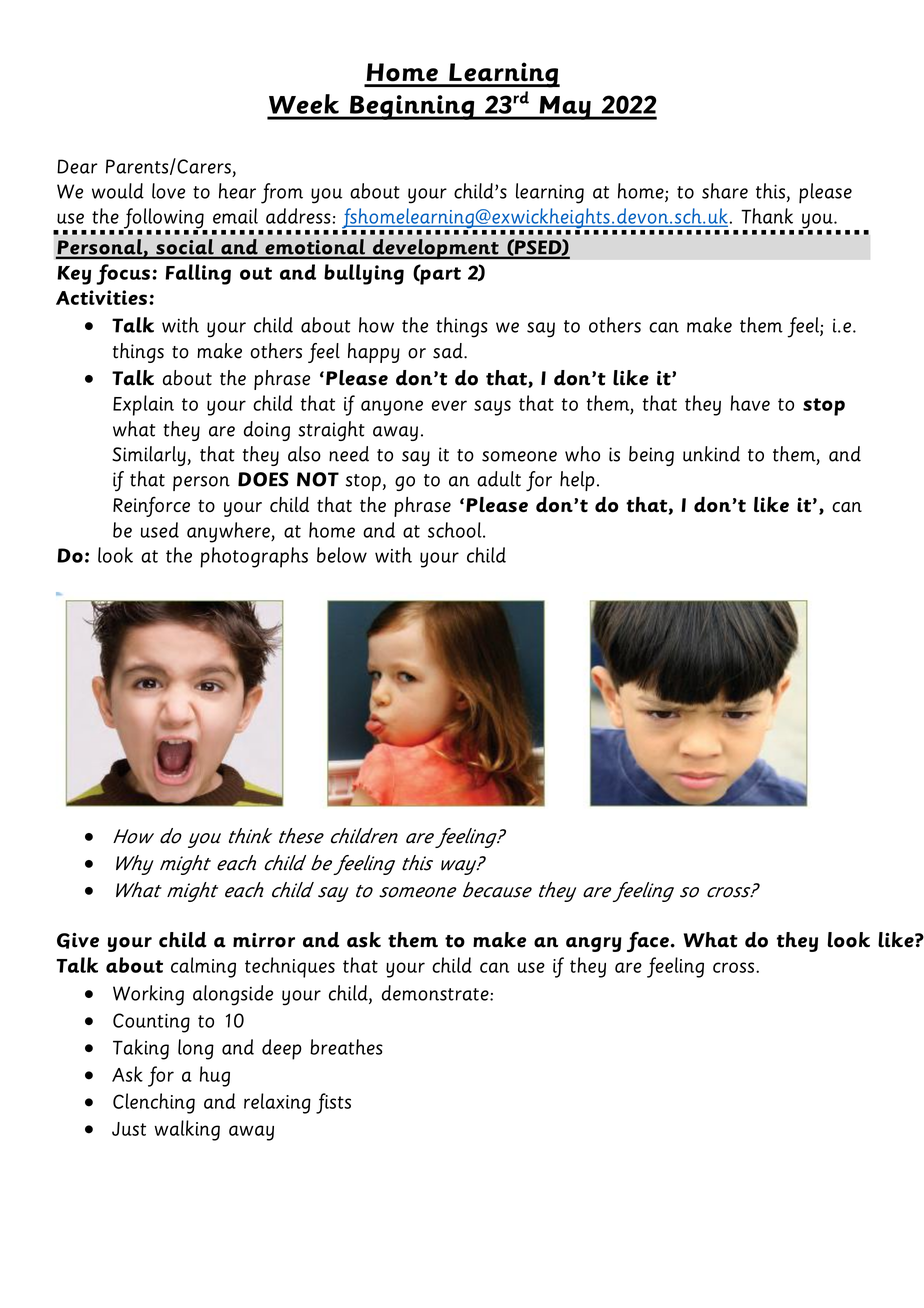 The width and height of the screenshot is (924, 1308). Describe the element at coordinates (651, 456) in the screenshot. I see `being` at that location.
